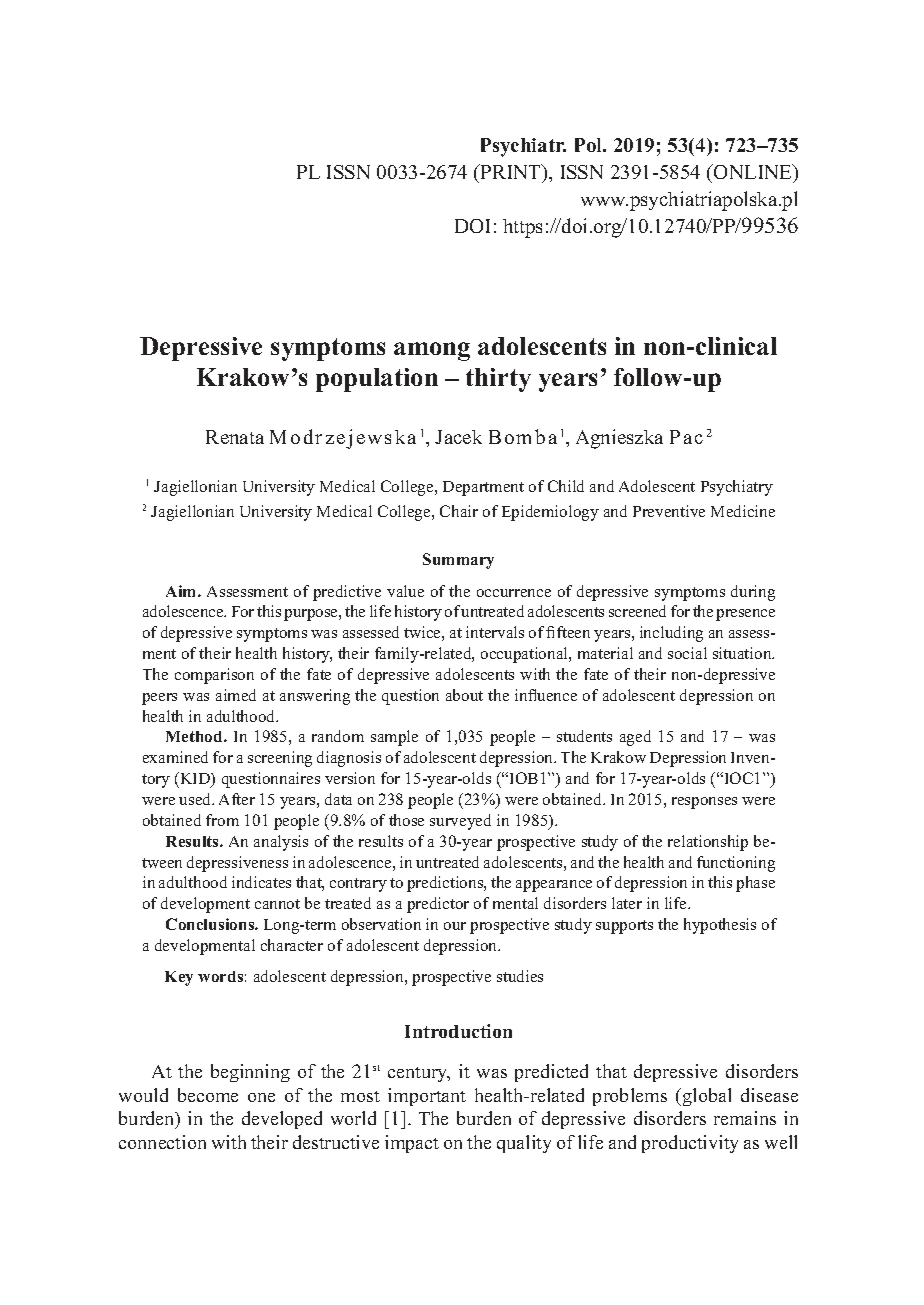 The height and width of the document is (1305, 924). I want to click on become, so click(208, 1095).
